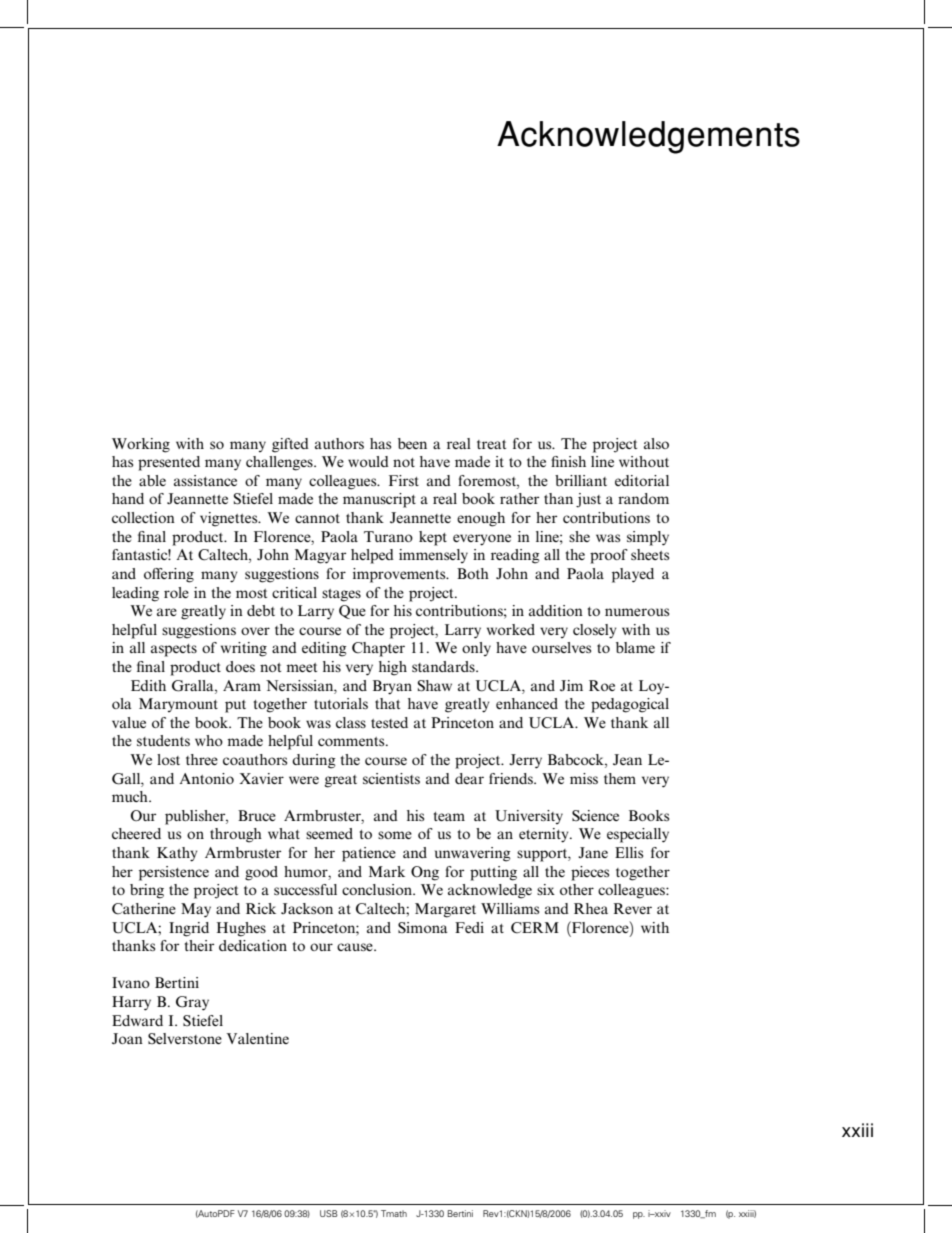  I want to click on presented, so click(169, 463).
